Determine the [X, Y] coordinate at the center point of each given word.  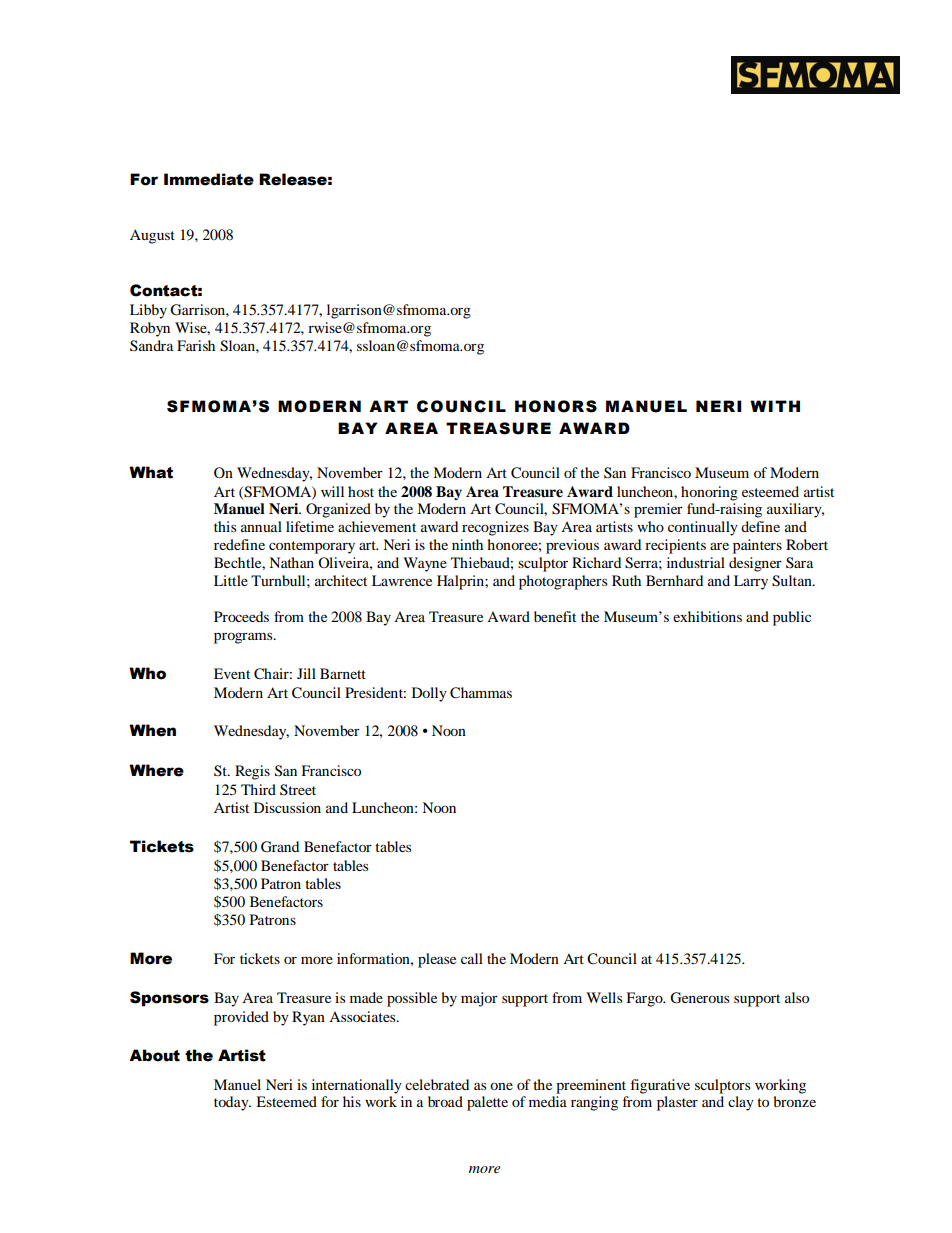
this [225, 526]
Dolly [429, 694]
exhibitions [707, 616]
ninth [467, 544]
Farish [196, 345]
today [232, 1103]
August [152, 236]
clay [741, 1103]
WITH [775, 406]
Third [258, 789]
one [501, 1086]
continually [703, 528]
